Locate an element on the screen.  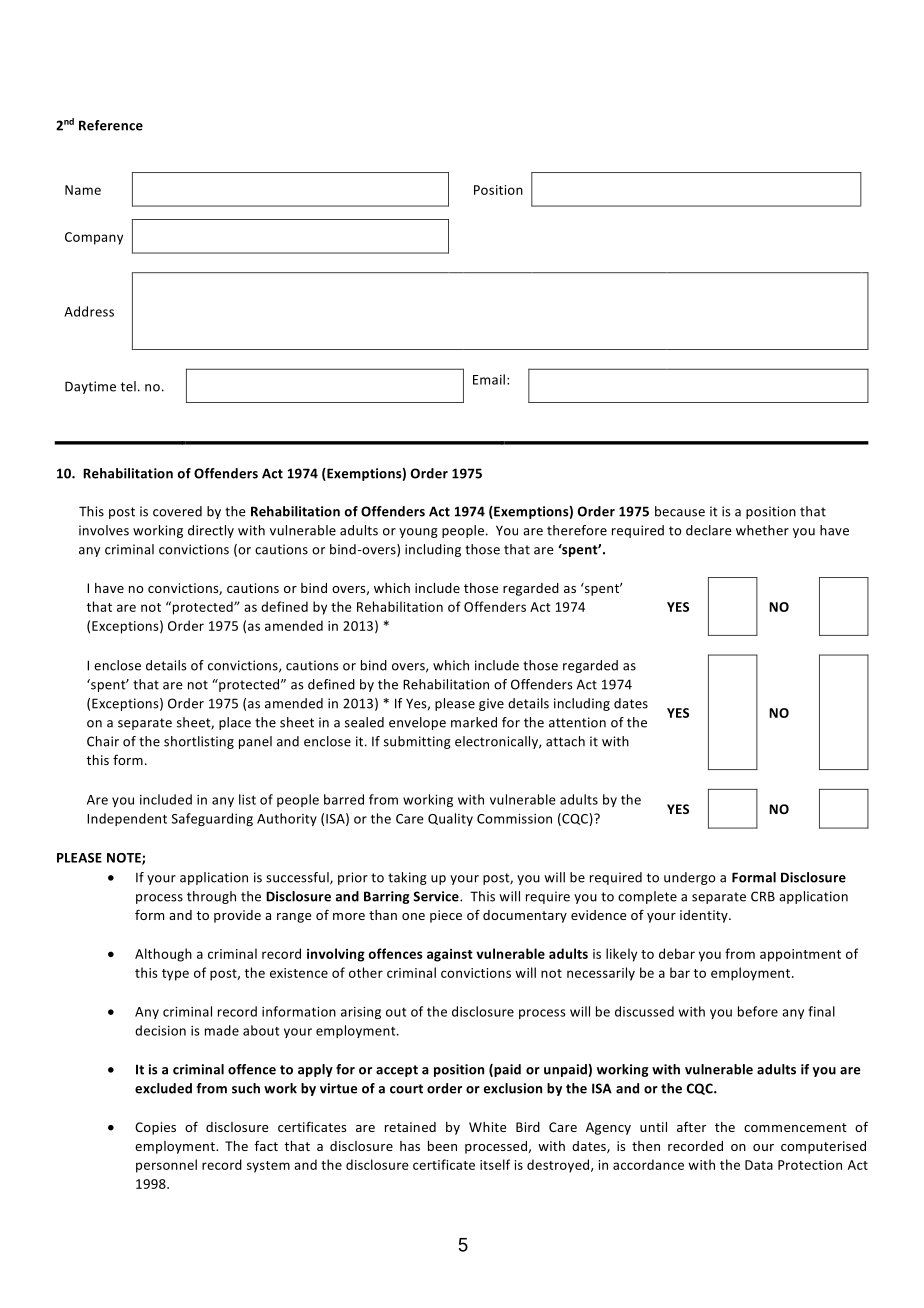
Copies is located at coordinates (155, 1128).
